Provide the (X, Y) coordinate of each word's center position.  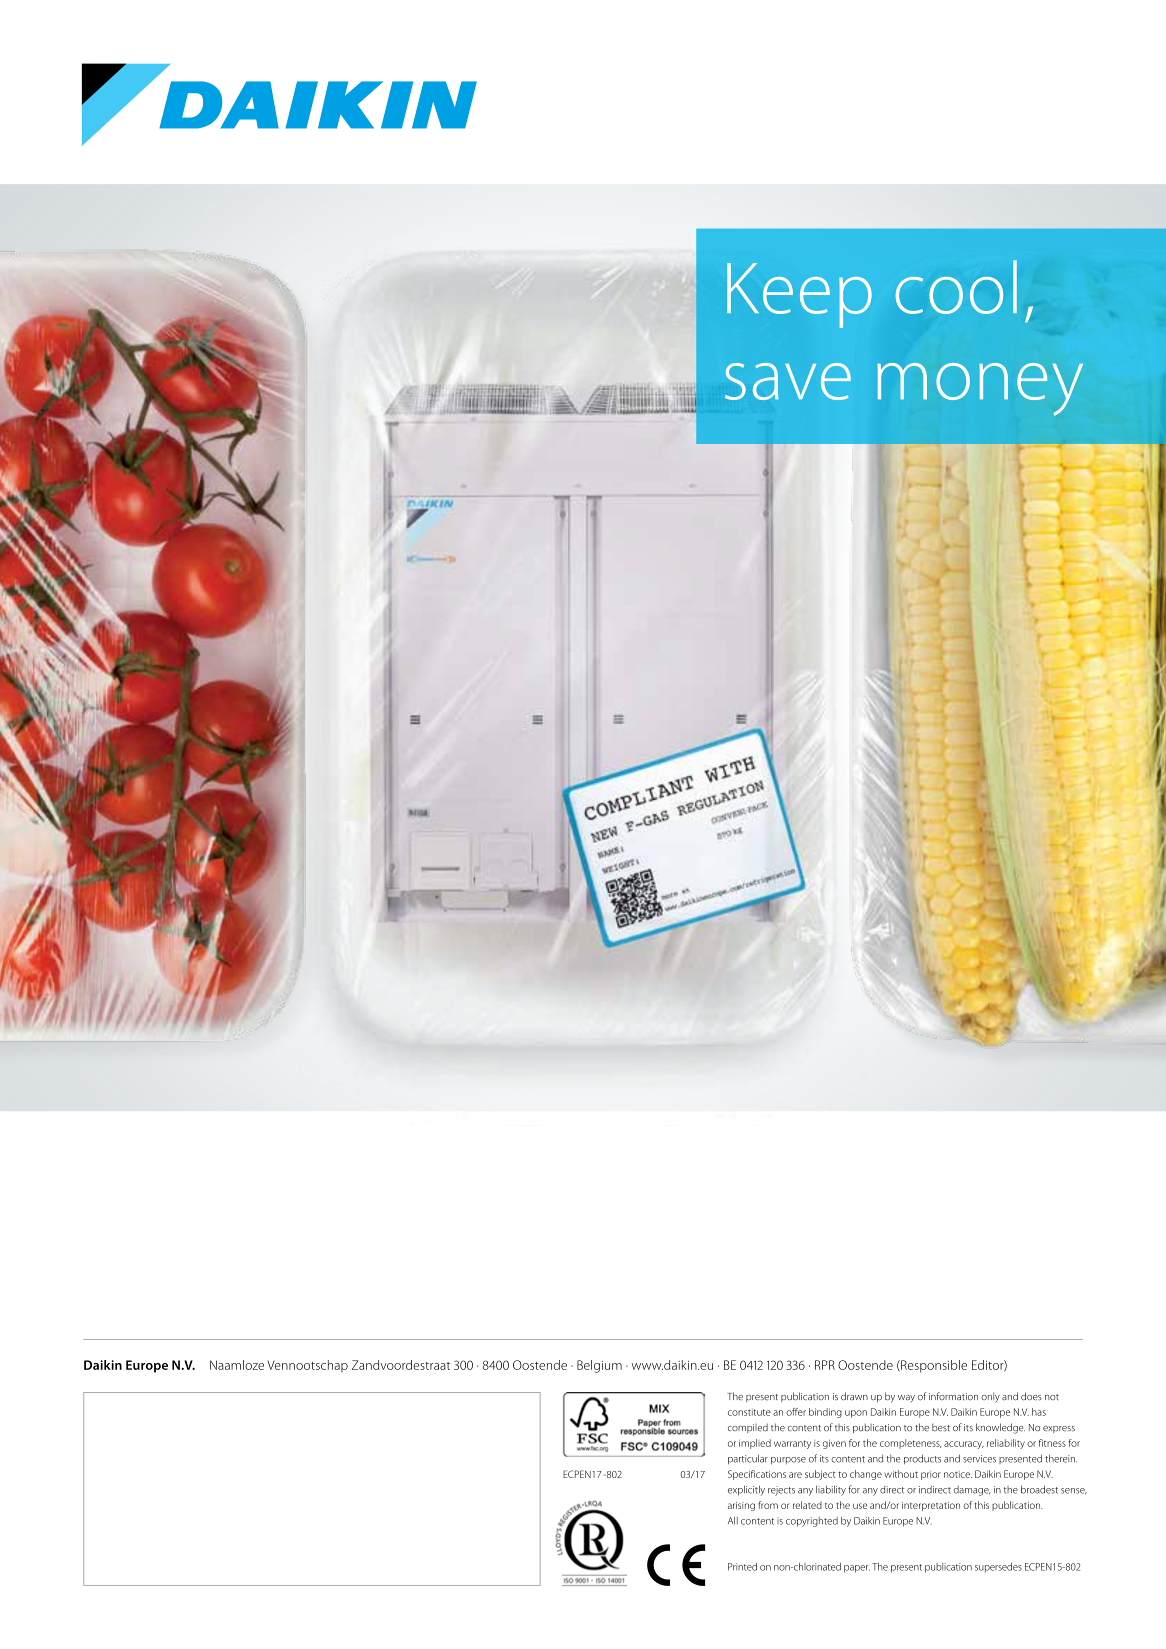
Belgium (599, 1366)
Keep (799, 295)
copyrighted (812, 1522)
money (980, 389)
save (788, 381)
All (733, 1520)
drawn (854, 1396)
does (1031, 1396)
